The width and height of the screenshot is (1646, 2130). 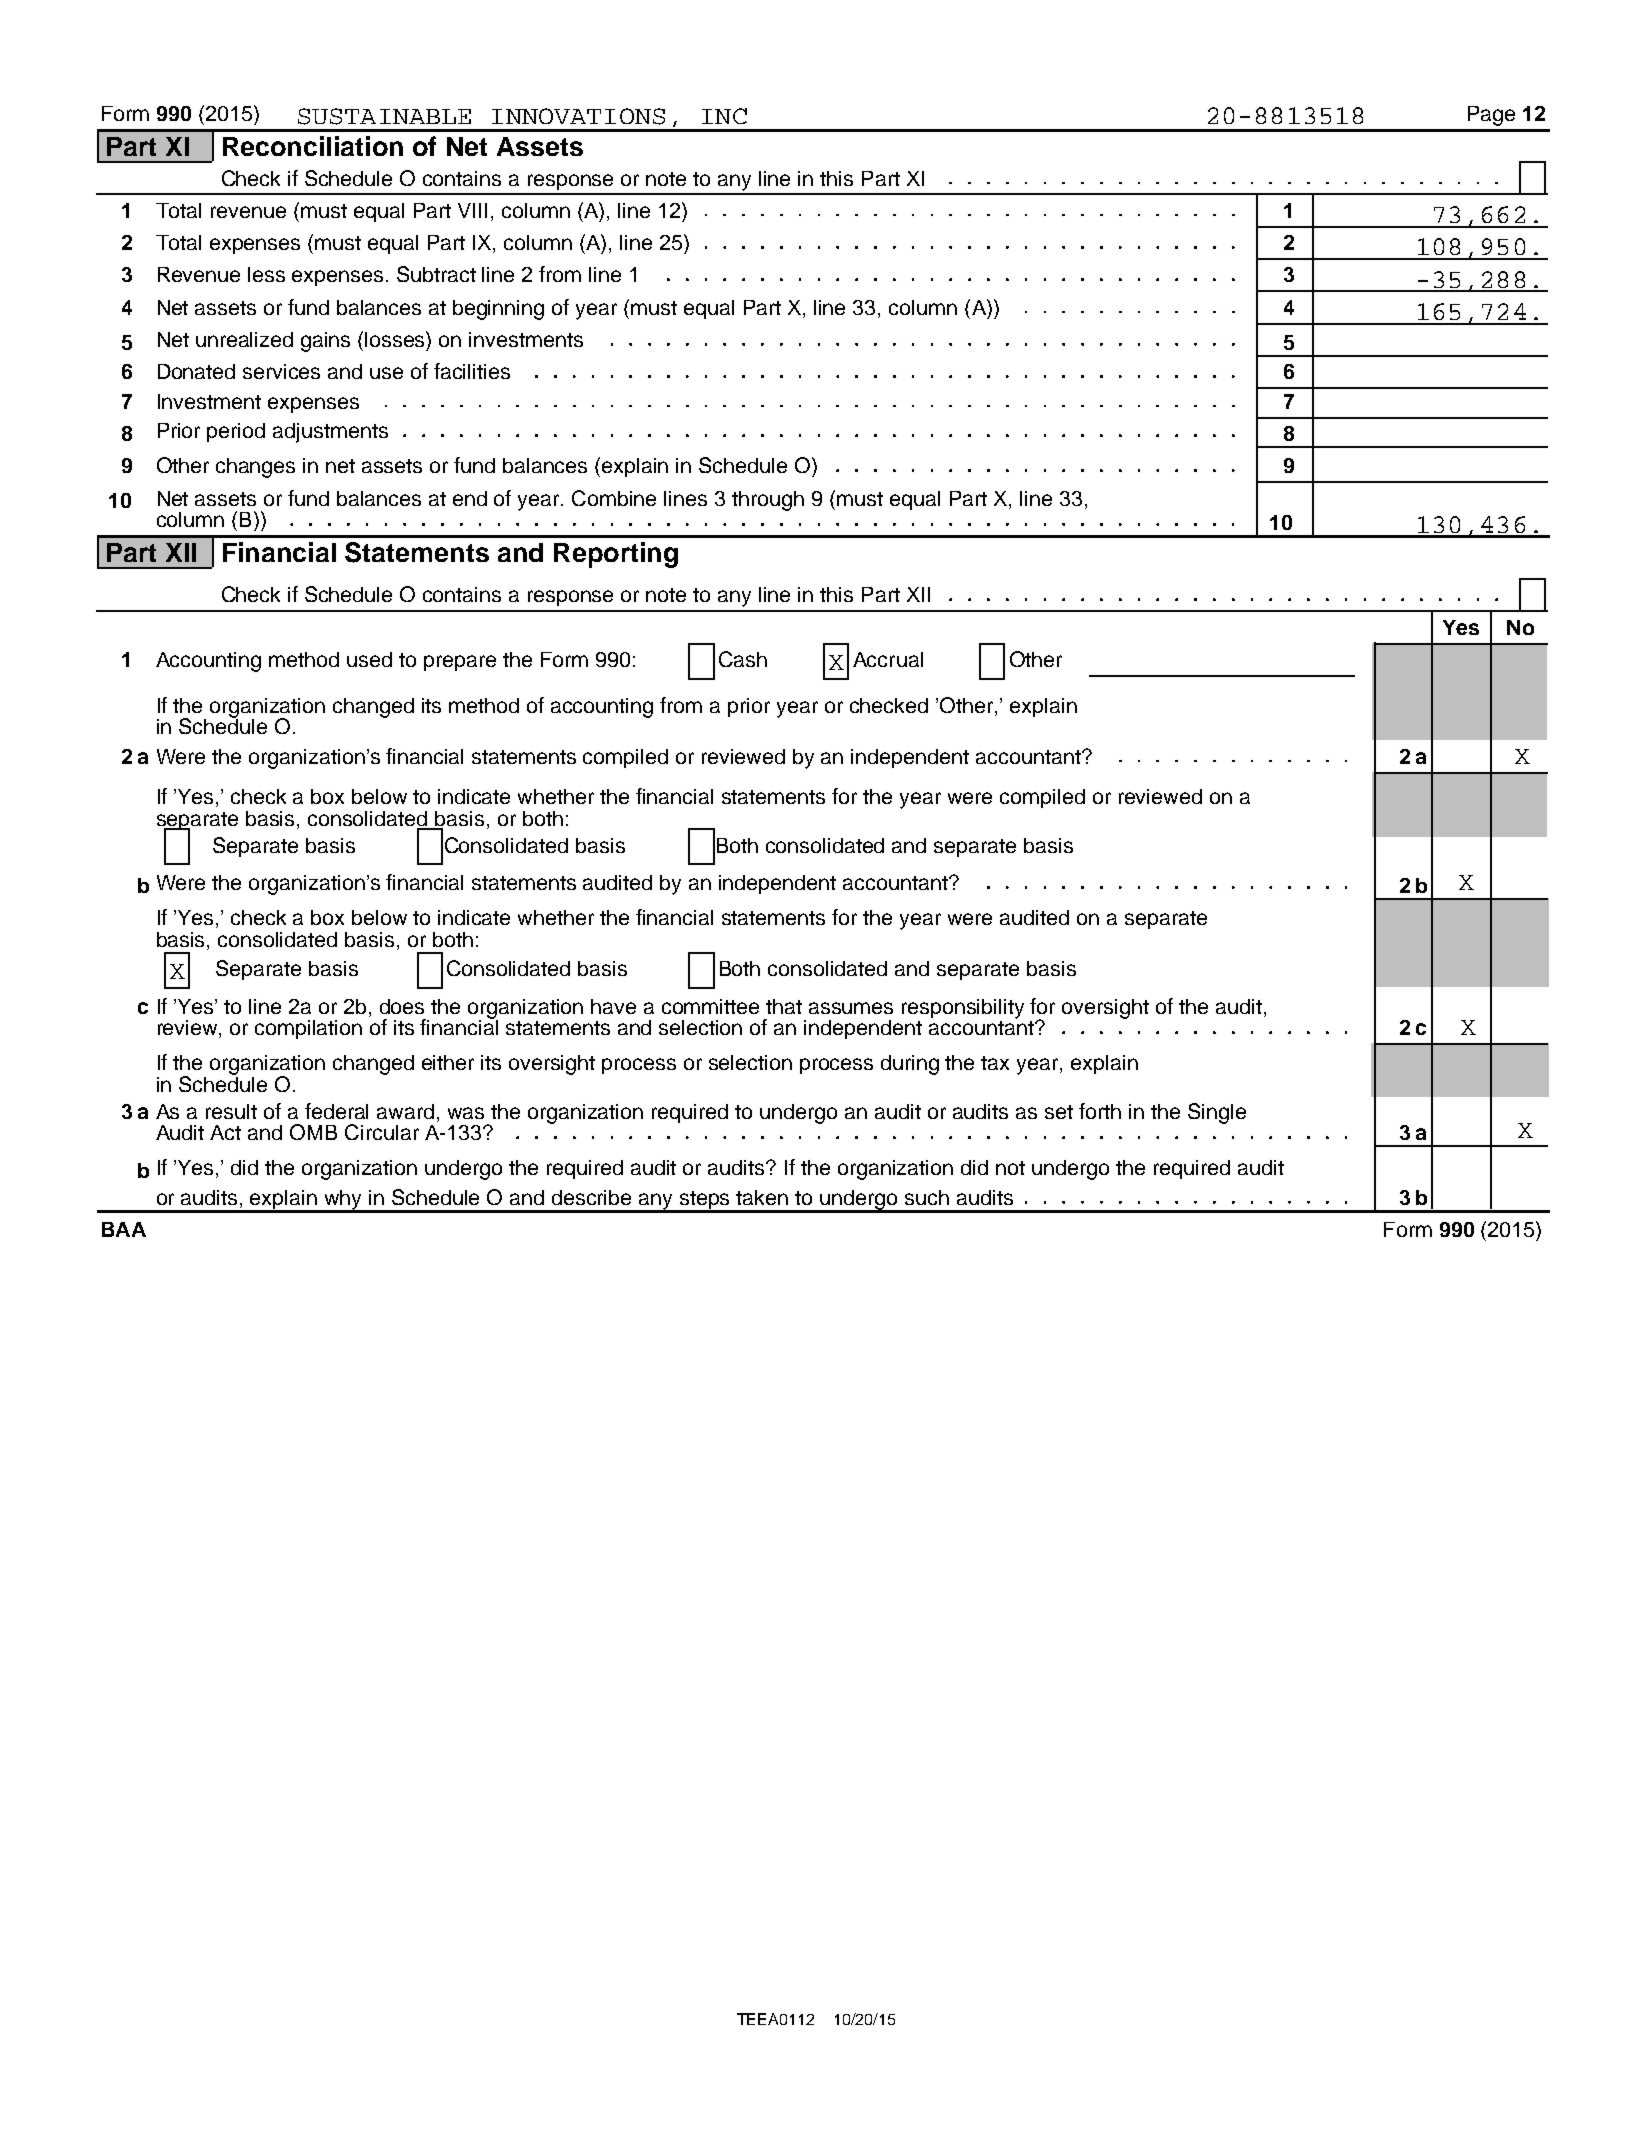 What do you see at coordinates (1491, 116) in the screenshot?
I see `Page` at bounding box center [1491, 116].
